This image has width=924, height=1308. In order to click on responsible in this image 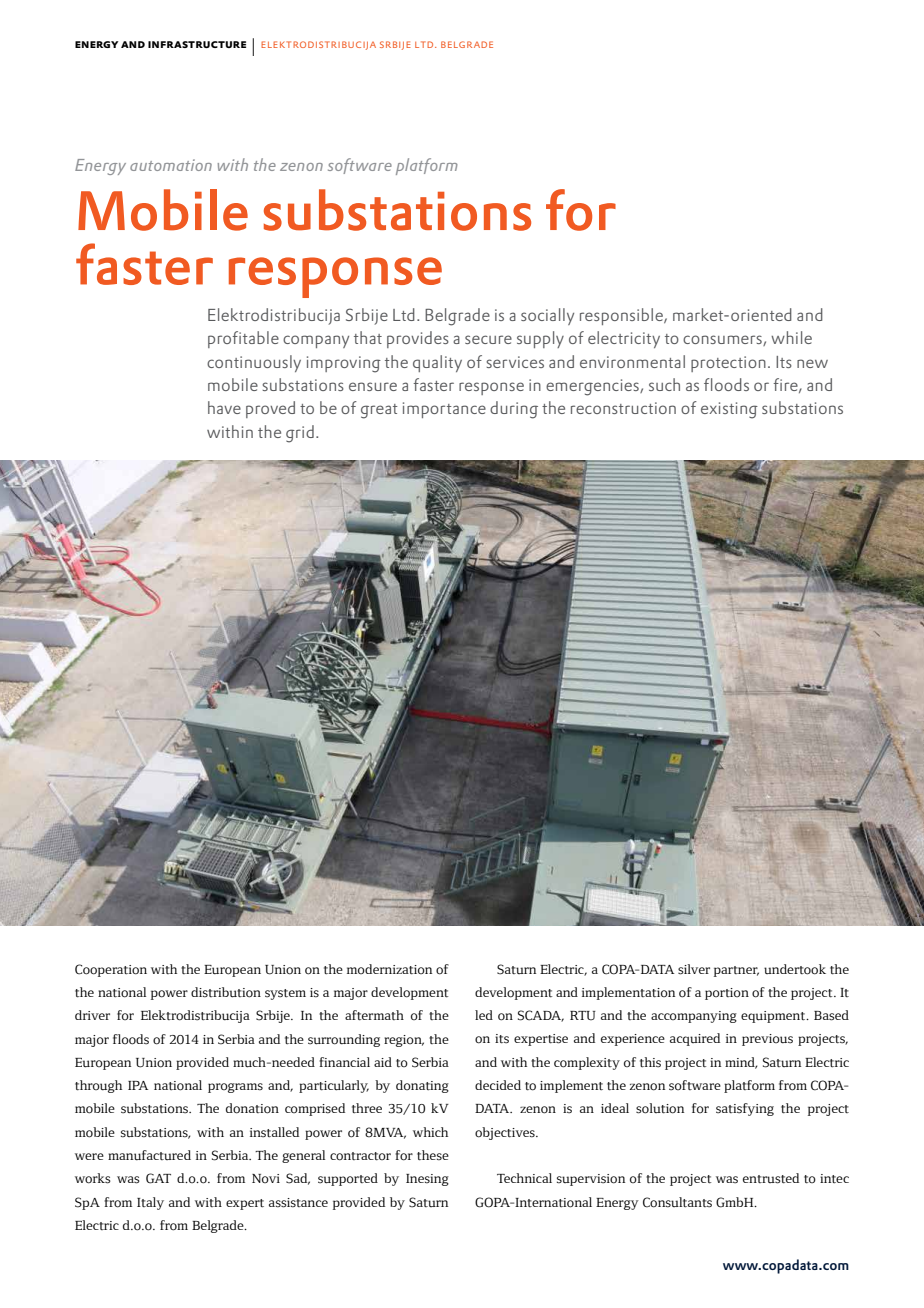, I will do `click(622, 316)`.
